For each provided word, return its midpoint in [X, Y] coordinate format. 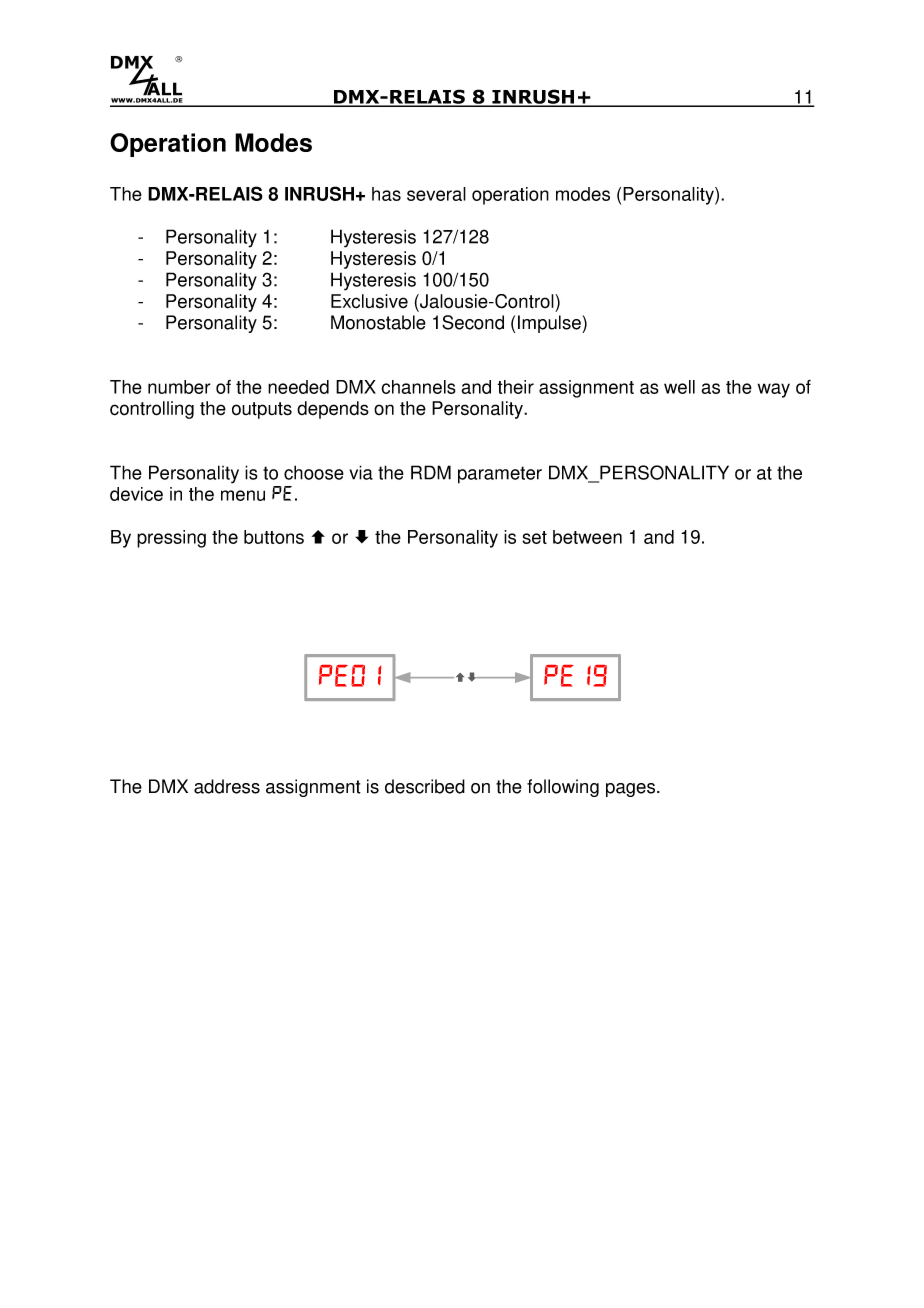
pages [632, 790]
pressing [171, 539]
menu [243, 495]
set [534, 537]
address [227, 786]
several [436, 194]
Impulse [550, 324]
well [679, 387]
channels [418, 387]
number [179, 387]
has [386, 194]
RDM [431, 472]
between [587, 537]
